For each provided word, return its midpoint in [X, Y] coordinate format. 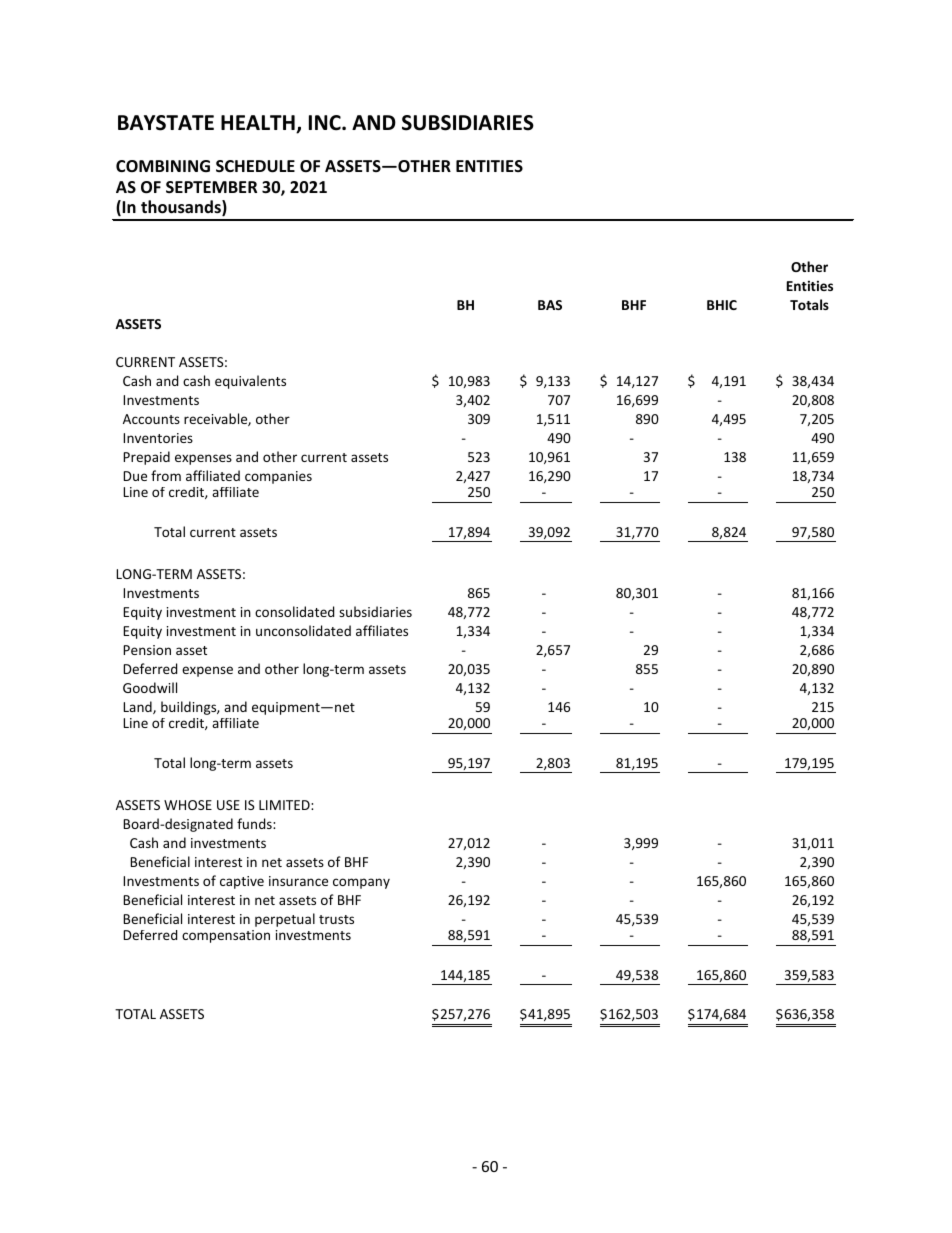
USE [228, 805]
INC [326, 123]
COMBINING [163, 166]
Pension [147, 650]
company [361, 883]
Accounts [151, 419]
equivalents [250, 382]
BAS [550, 305]
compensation [226, 936]
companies [278, 477]
